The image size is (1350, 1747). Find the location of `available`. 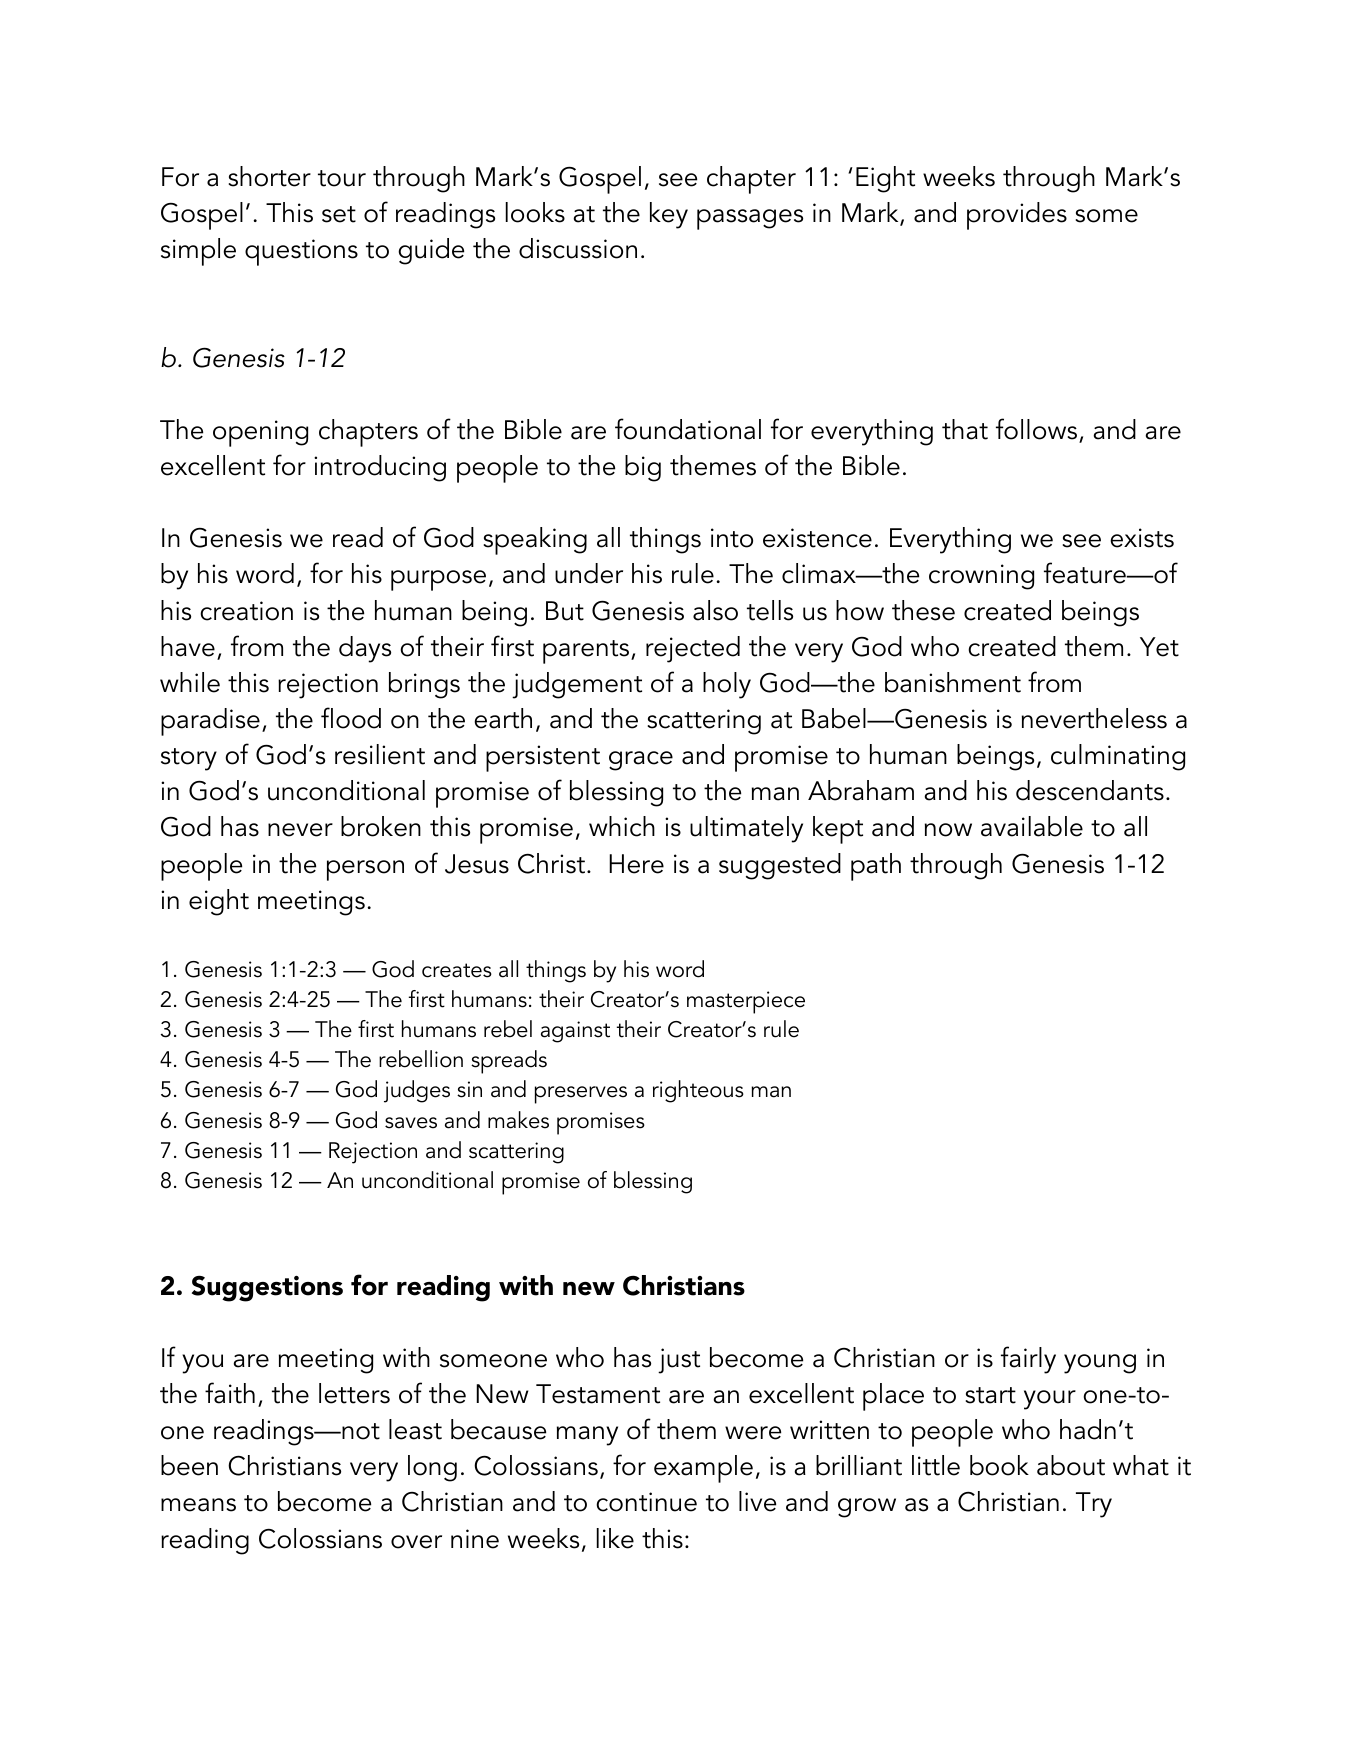

available is located at coordinates (1032, 826).
